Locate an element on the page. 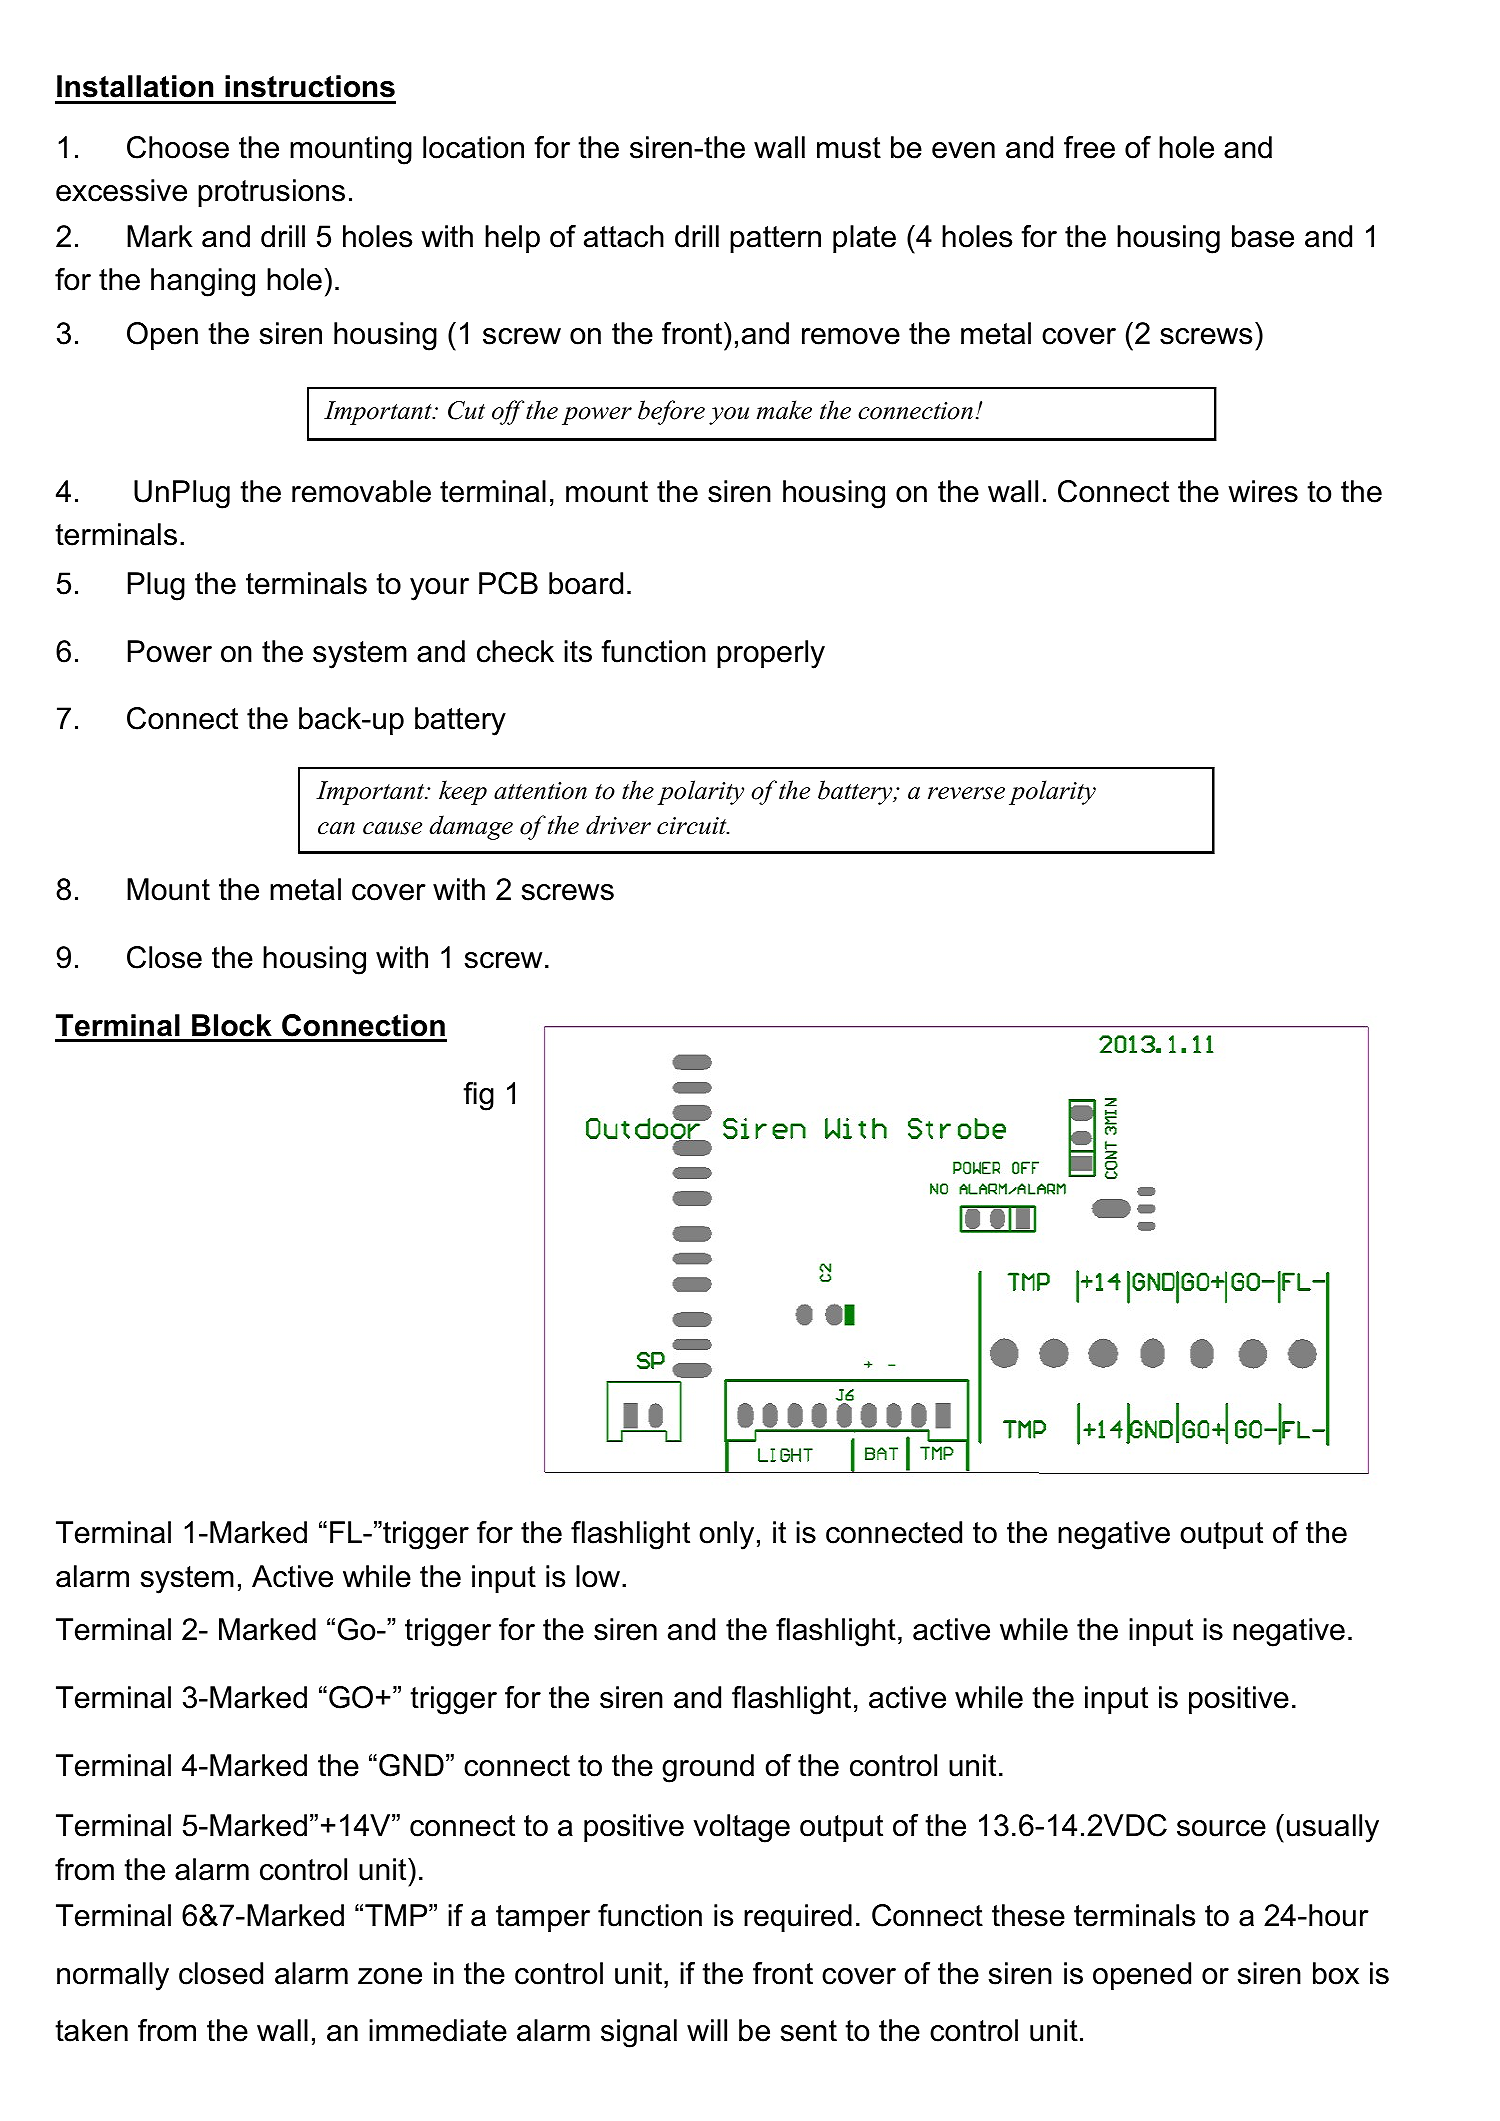 This image has width=1500, height=2121. reverse is located at coordinates (966, 793).
